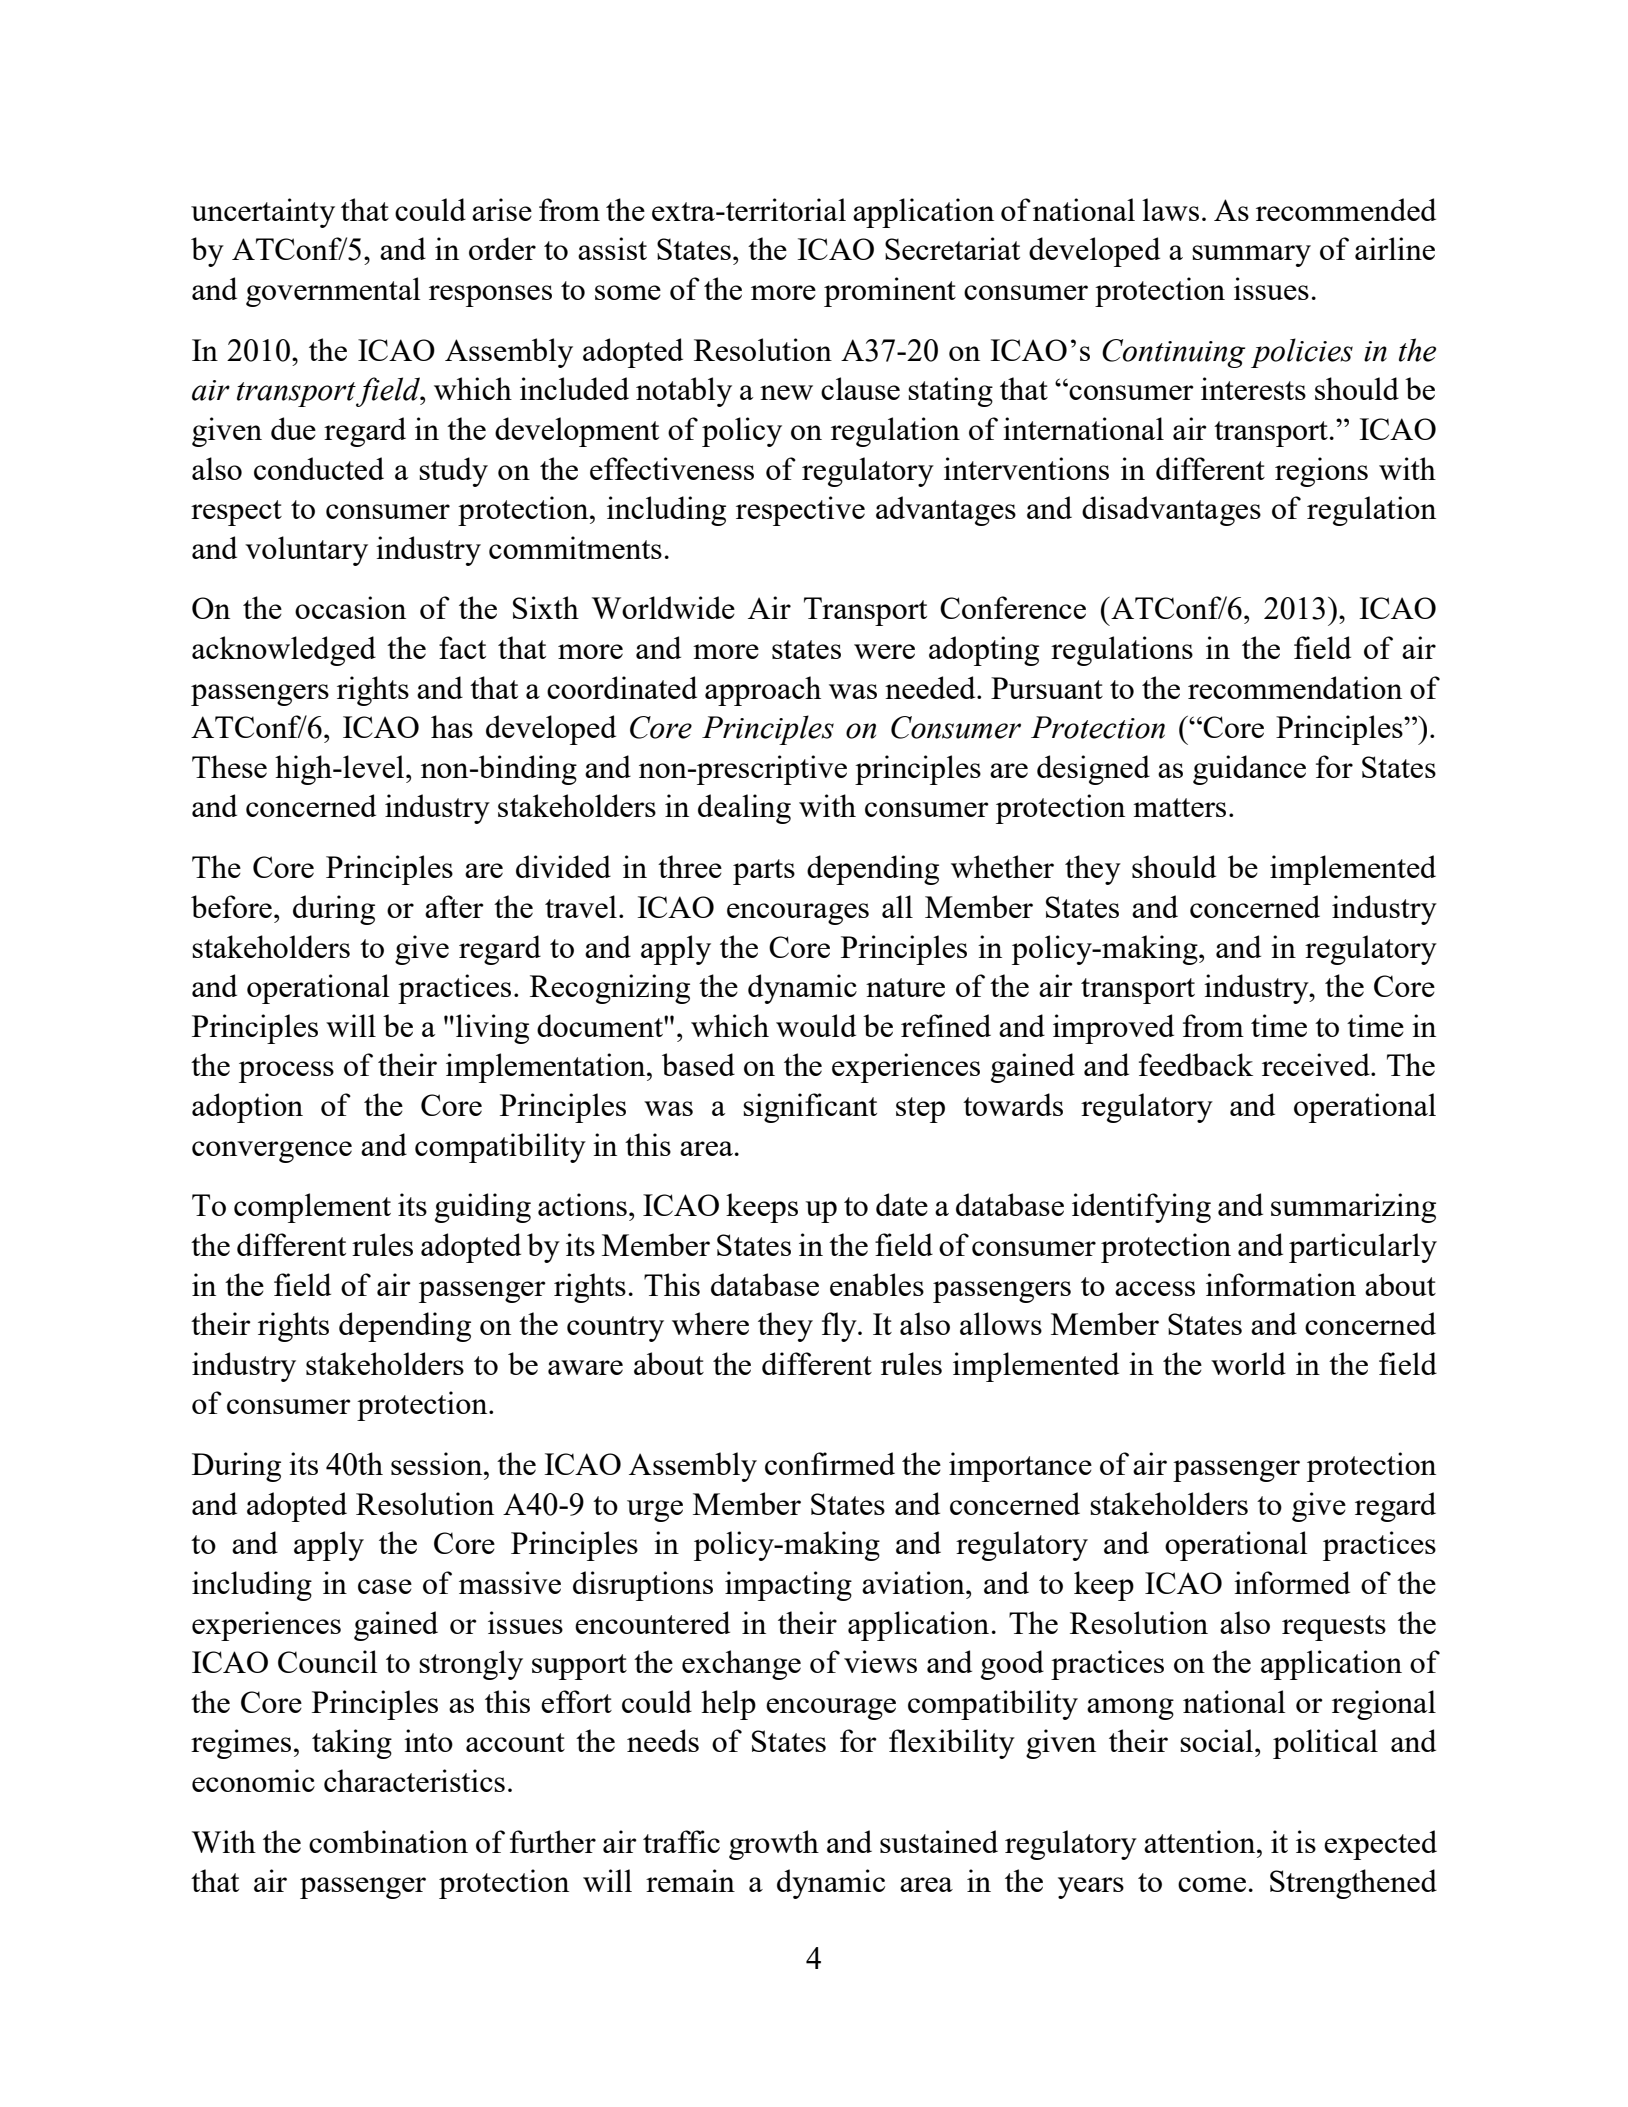 The width and height of the document is (1628, 2107). Describe the element at coordinates (890, 292) in the document. I see `prominent` at that location.
